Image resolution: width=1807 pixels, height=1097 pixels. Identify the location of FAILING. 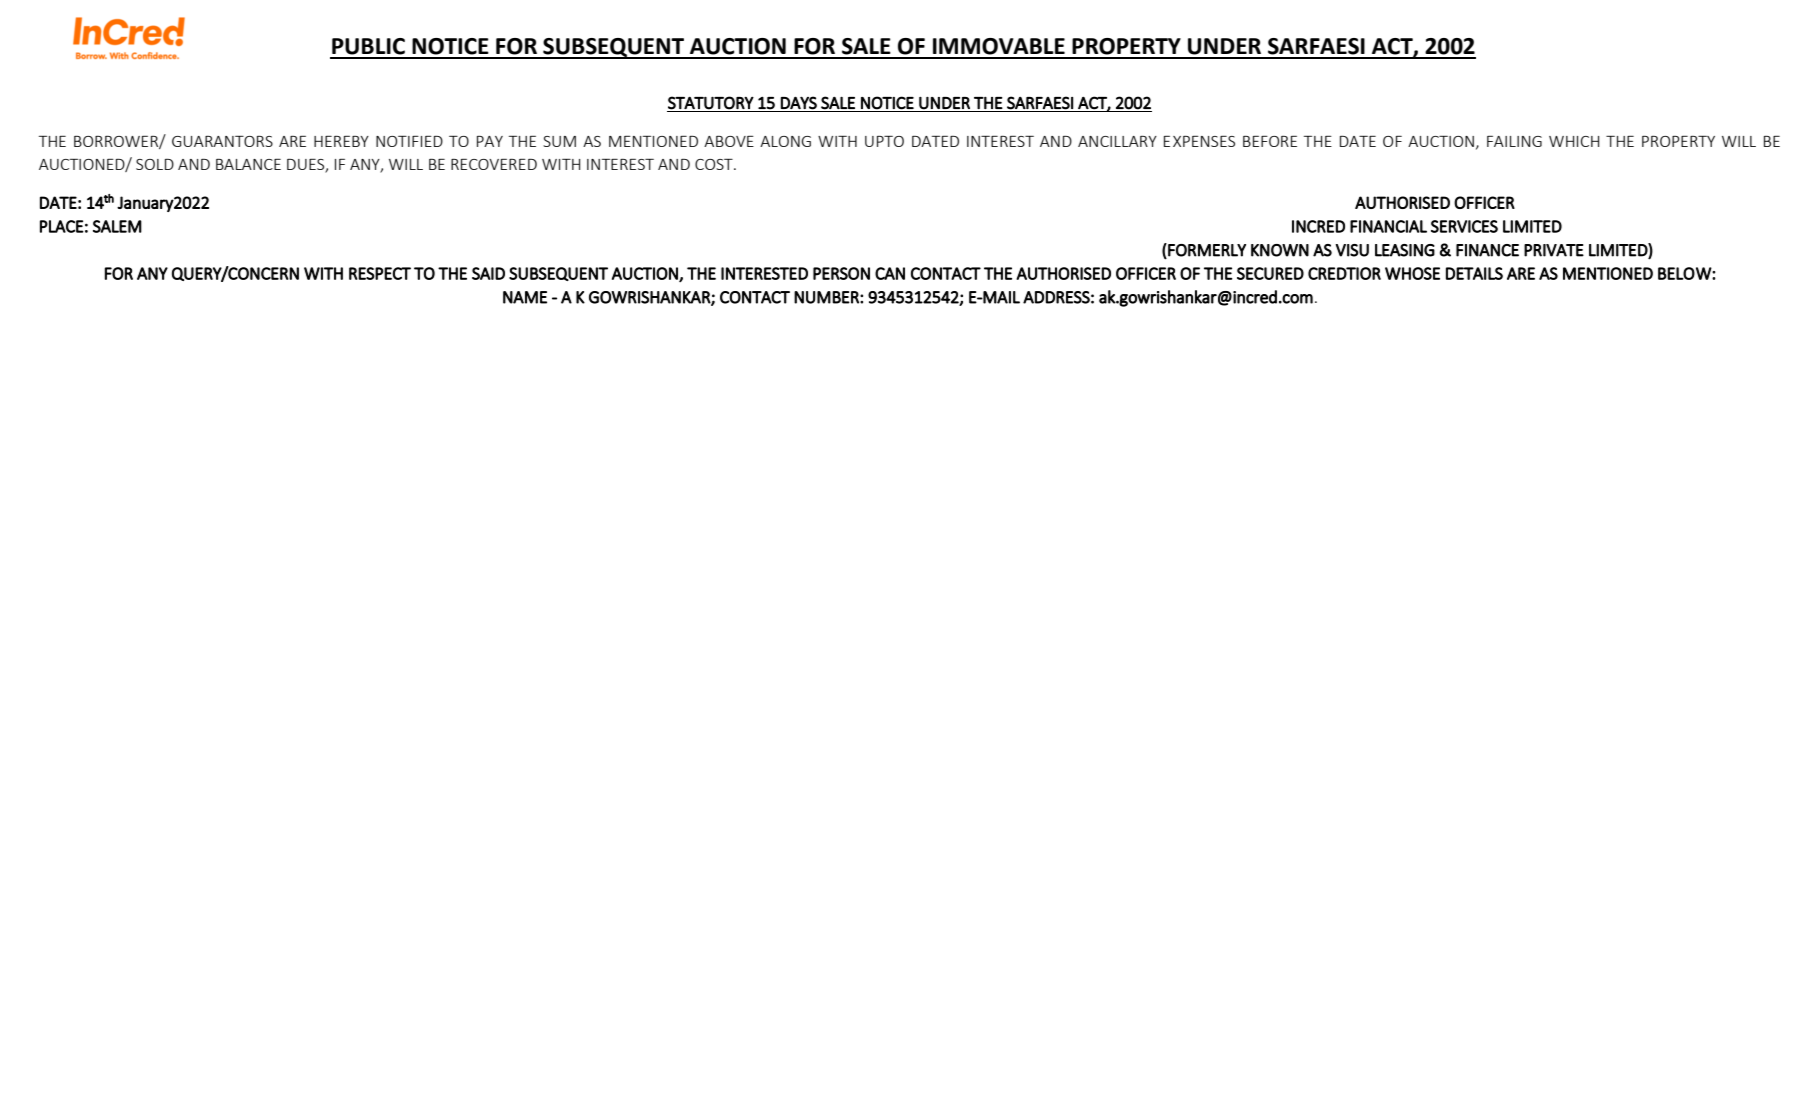
(1514, 141).
